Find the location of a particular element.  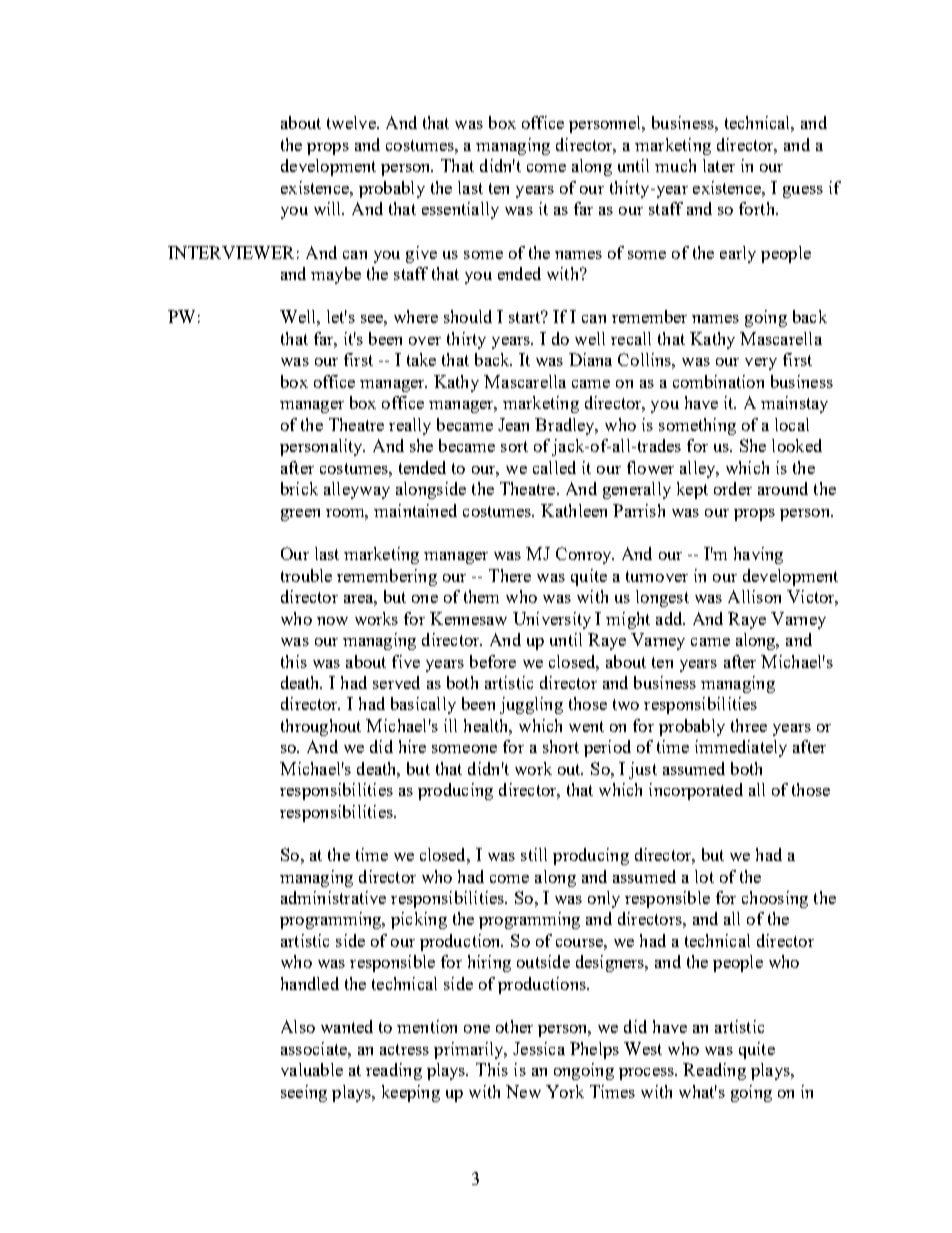

throughout is located at coordinates (321, 727).
